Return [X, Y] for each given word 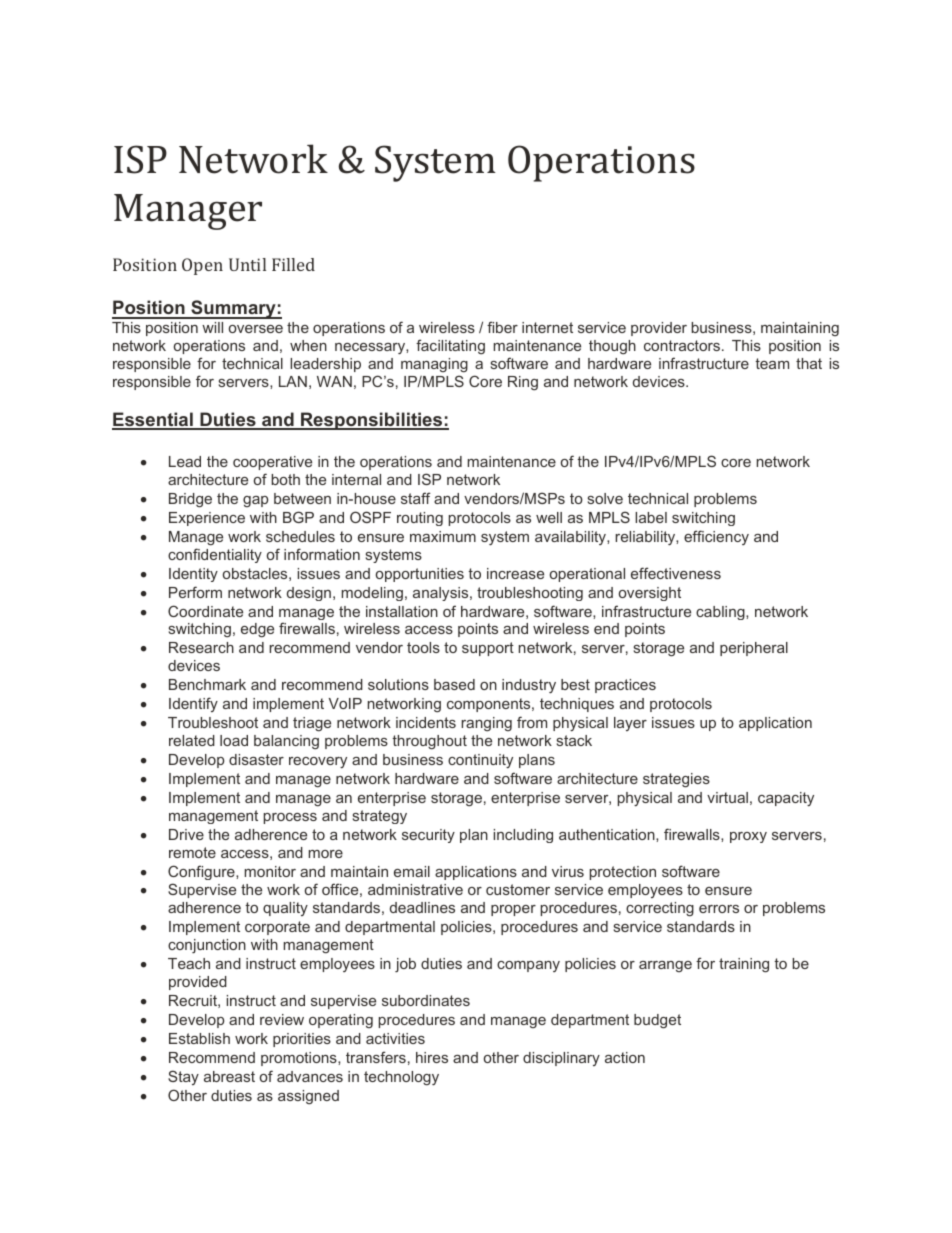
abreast [229, 1076]
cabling [721, 613]
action [625, 1057]
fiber [502, 327]
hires [432, 1057]
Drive [186, 834]
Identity [193, 575]
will [212, 327]
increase [515, 573]
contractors [682, 345]
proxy [748, 837]
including [523, 836]
